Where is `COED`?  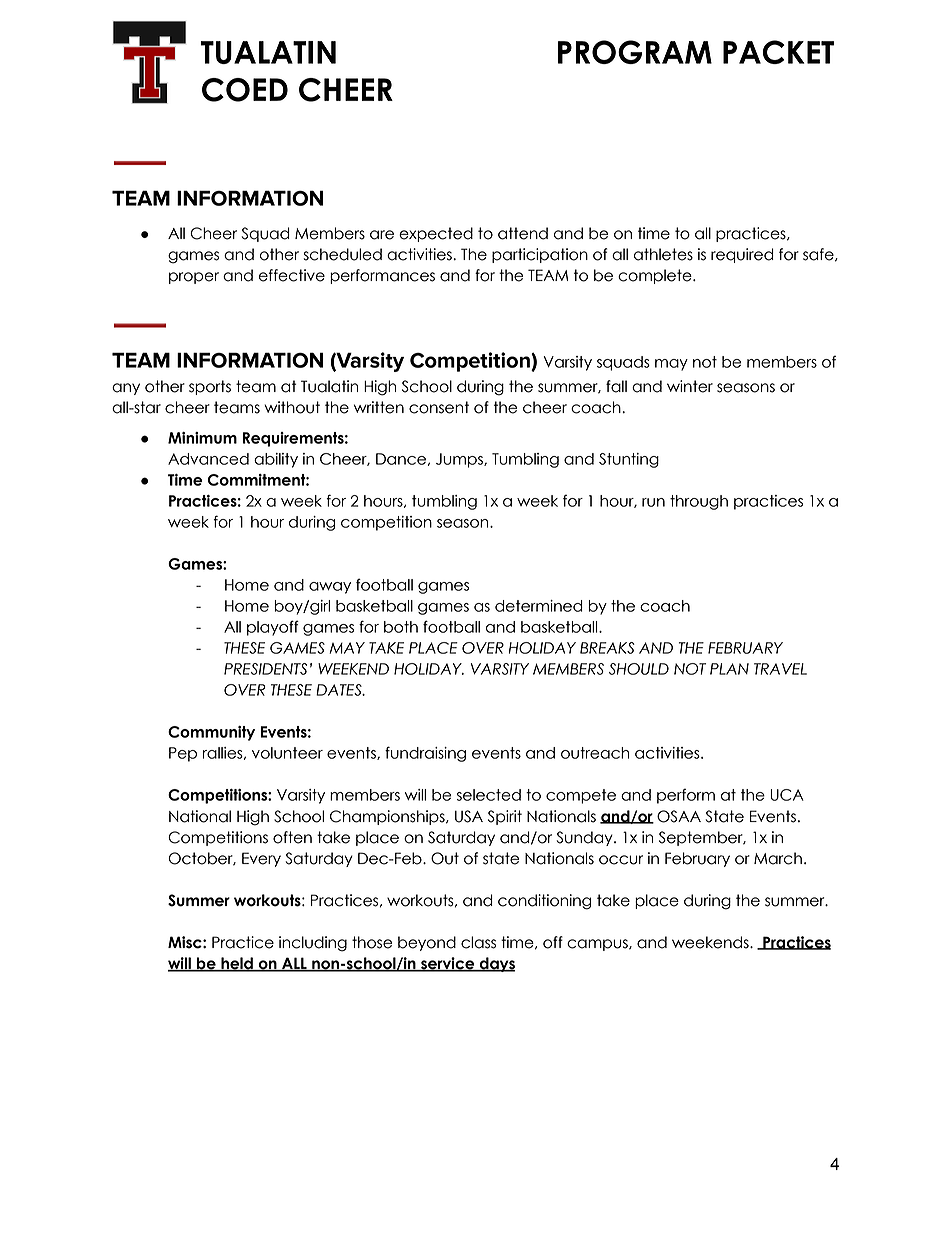 COED is located at coordinates (245, 90).
